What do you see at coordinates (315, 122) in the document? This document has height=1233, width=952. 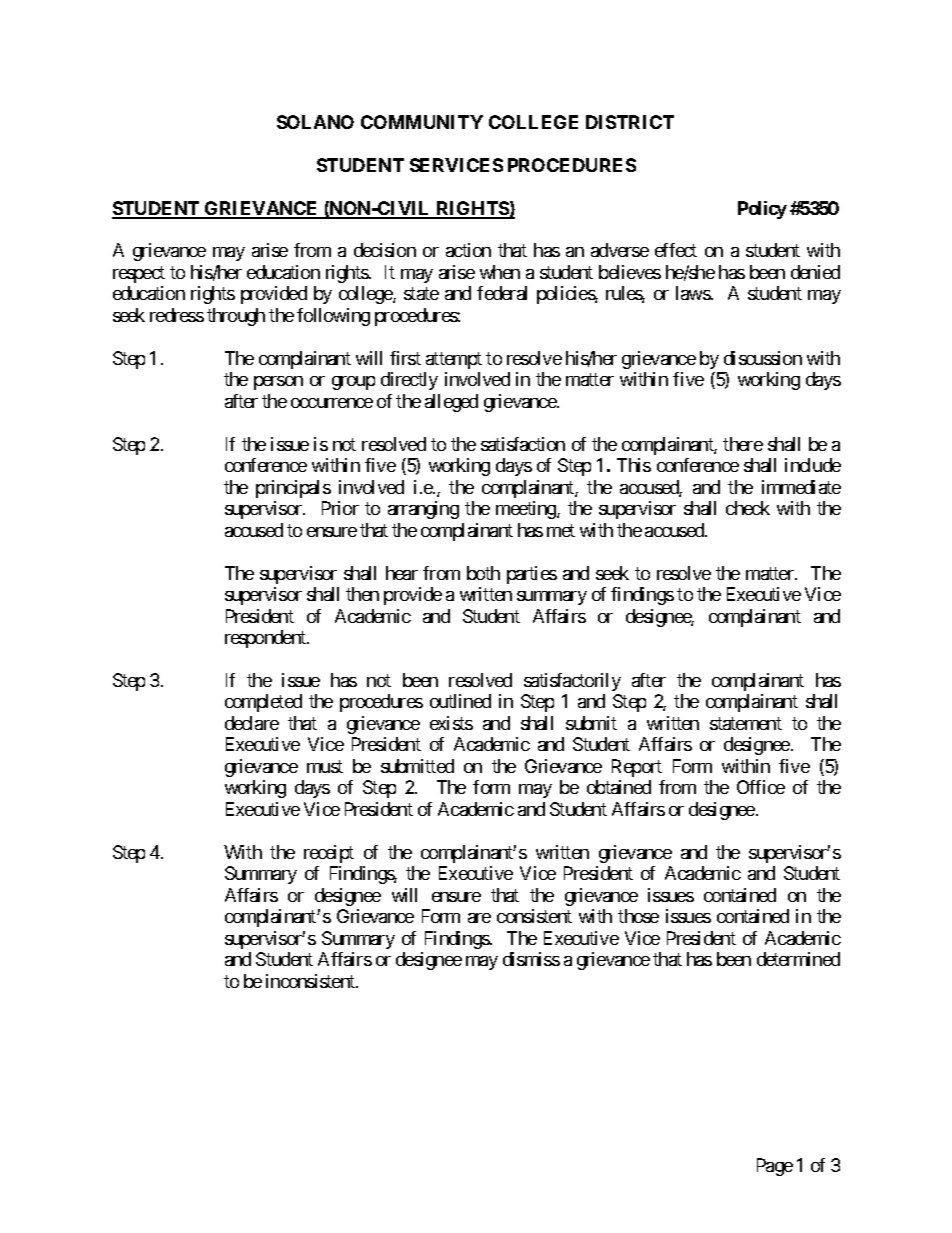 I see `SOLANO` at bounding box center [315, 122].
